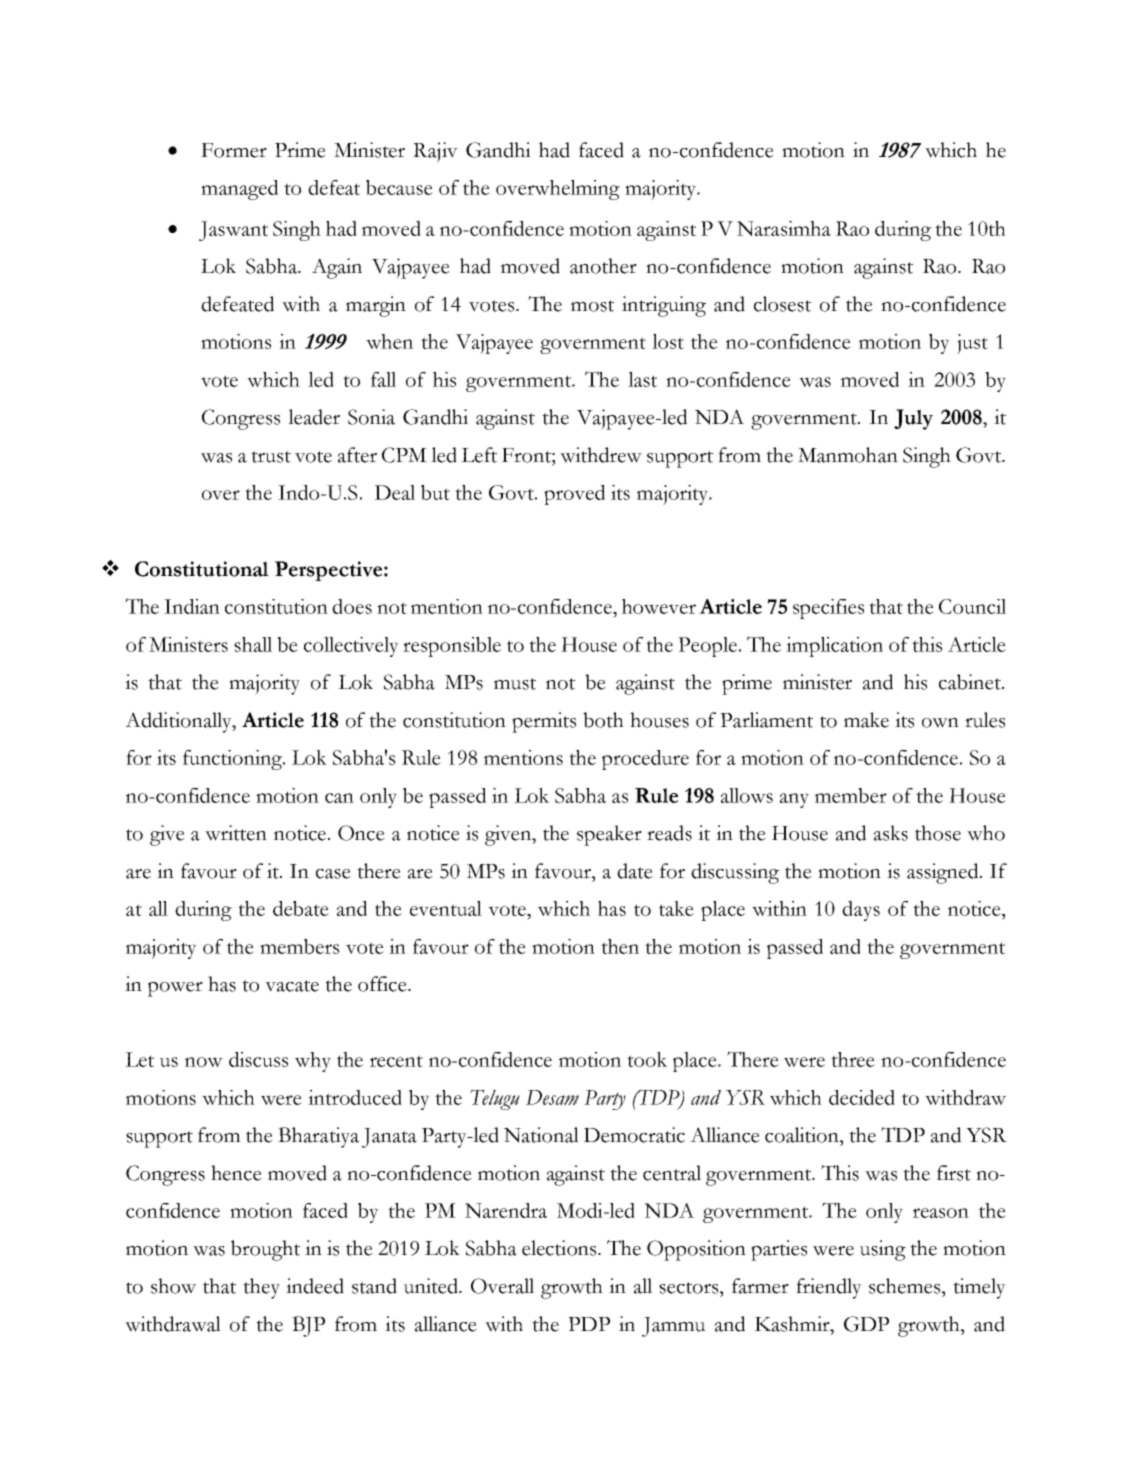  Describe the element at coordinates (239, 190) in the image. I see `managed` at that location.
